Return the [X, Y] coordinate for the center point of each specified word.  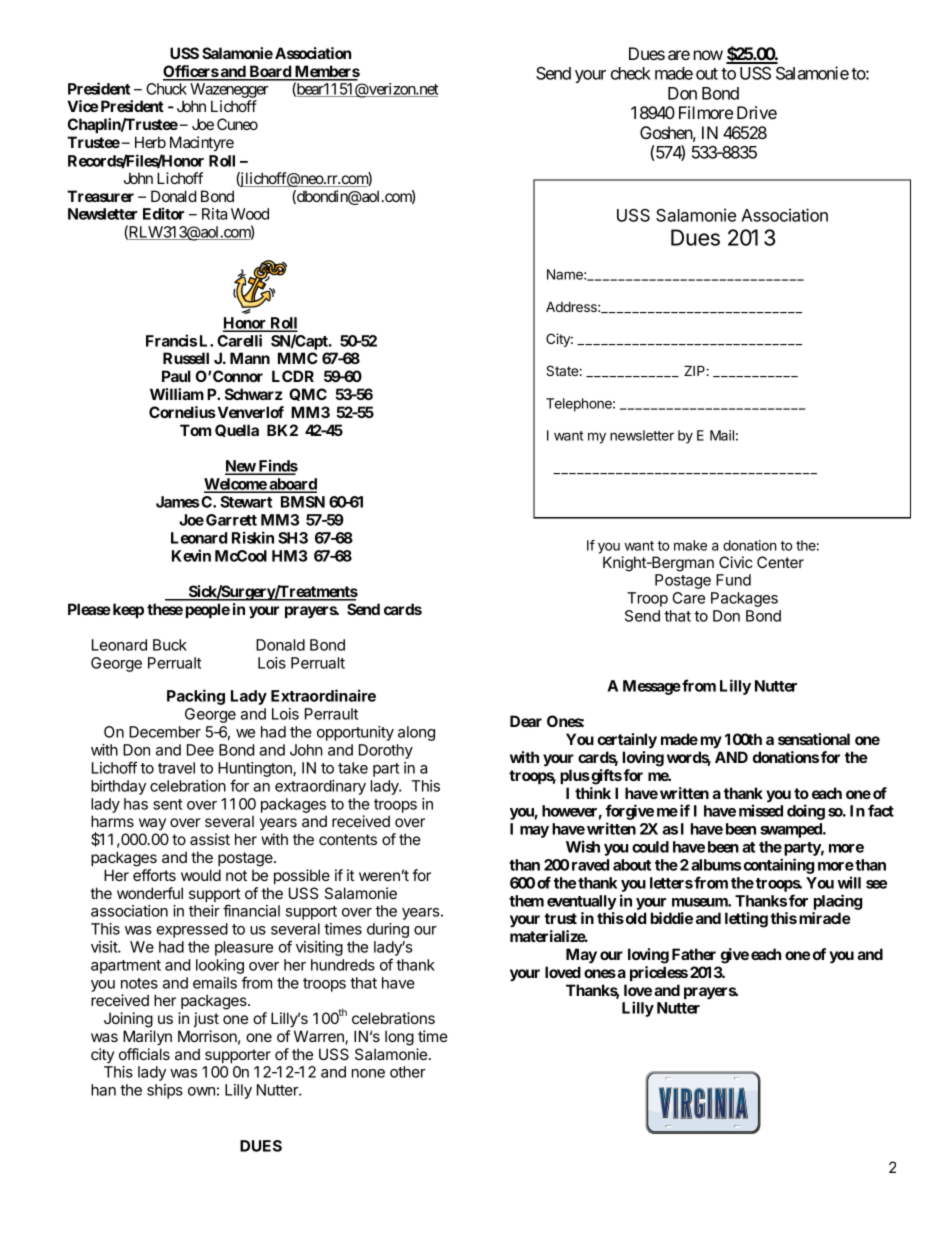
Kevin [191, 555]
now [708, 55]
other [408, 1072]
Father [694, 954]
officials [144, 1054]
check [631, 73]
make [690, 545]
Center [780, 562]
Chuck [166, 89]
